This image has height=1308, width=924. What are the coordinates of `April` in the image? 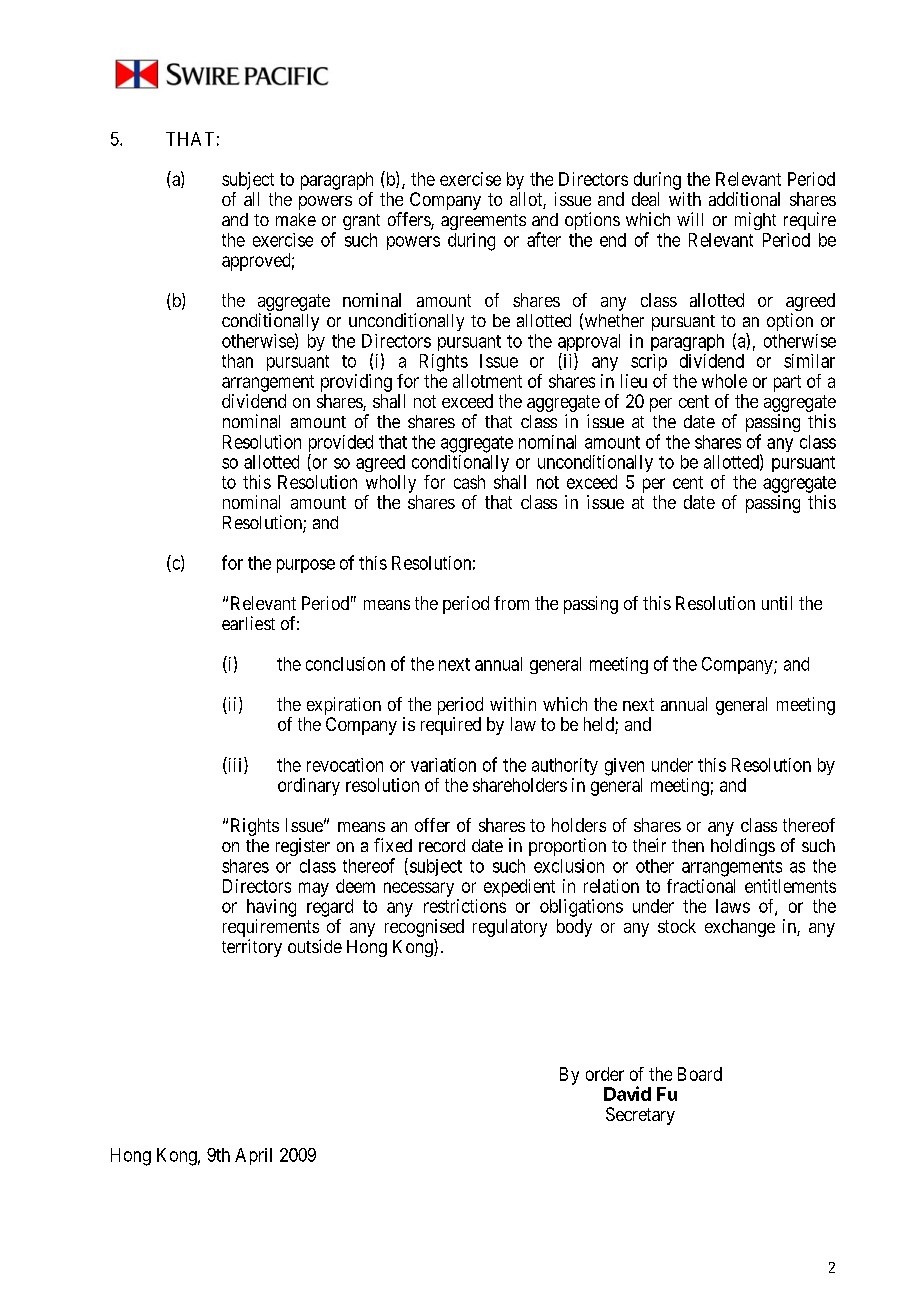 It's located at (253, 1156).
